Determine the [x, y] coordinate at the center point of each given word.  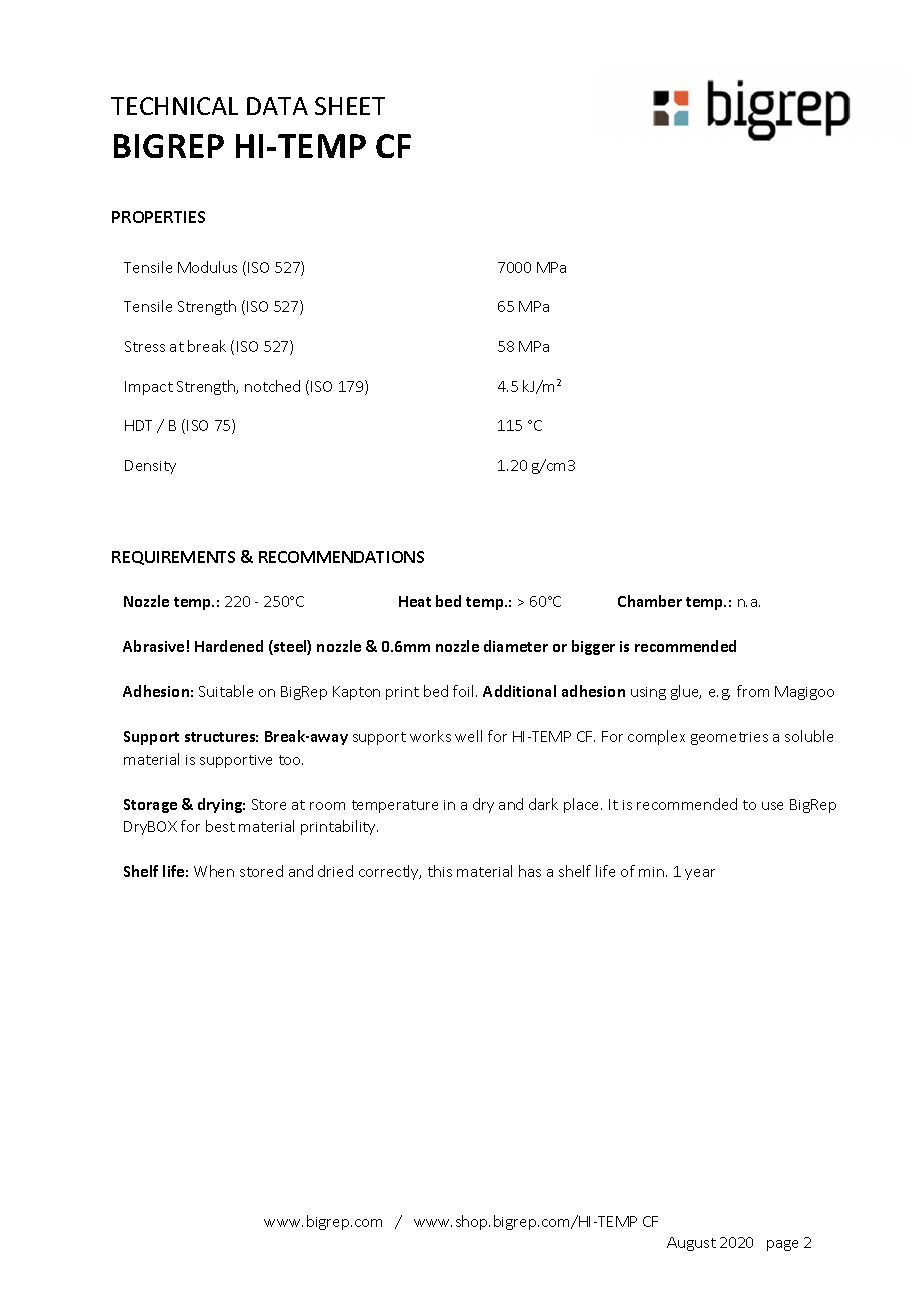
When [214, 871]
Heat [415, 601]
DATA [277, 106]
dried [335, 871]
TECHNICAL [174, 106]
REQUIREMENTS [173, 558]
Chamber [650, 601]
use [772, 806]
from [753, 691]
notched [272, 386]
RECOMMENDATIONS [341, 557]
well [468, 736]
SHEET [350, 106]
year [700, 874]
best [220, 826]
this [440, 871]
